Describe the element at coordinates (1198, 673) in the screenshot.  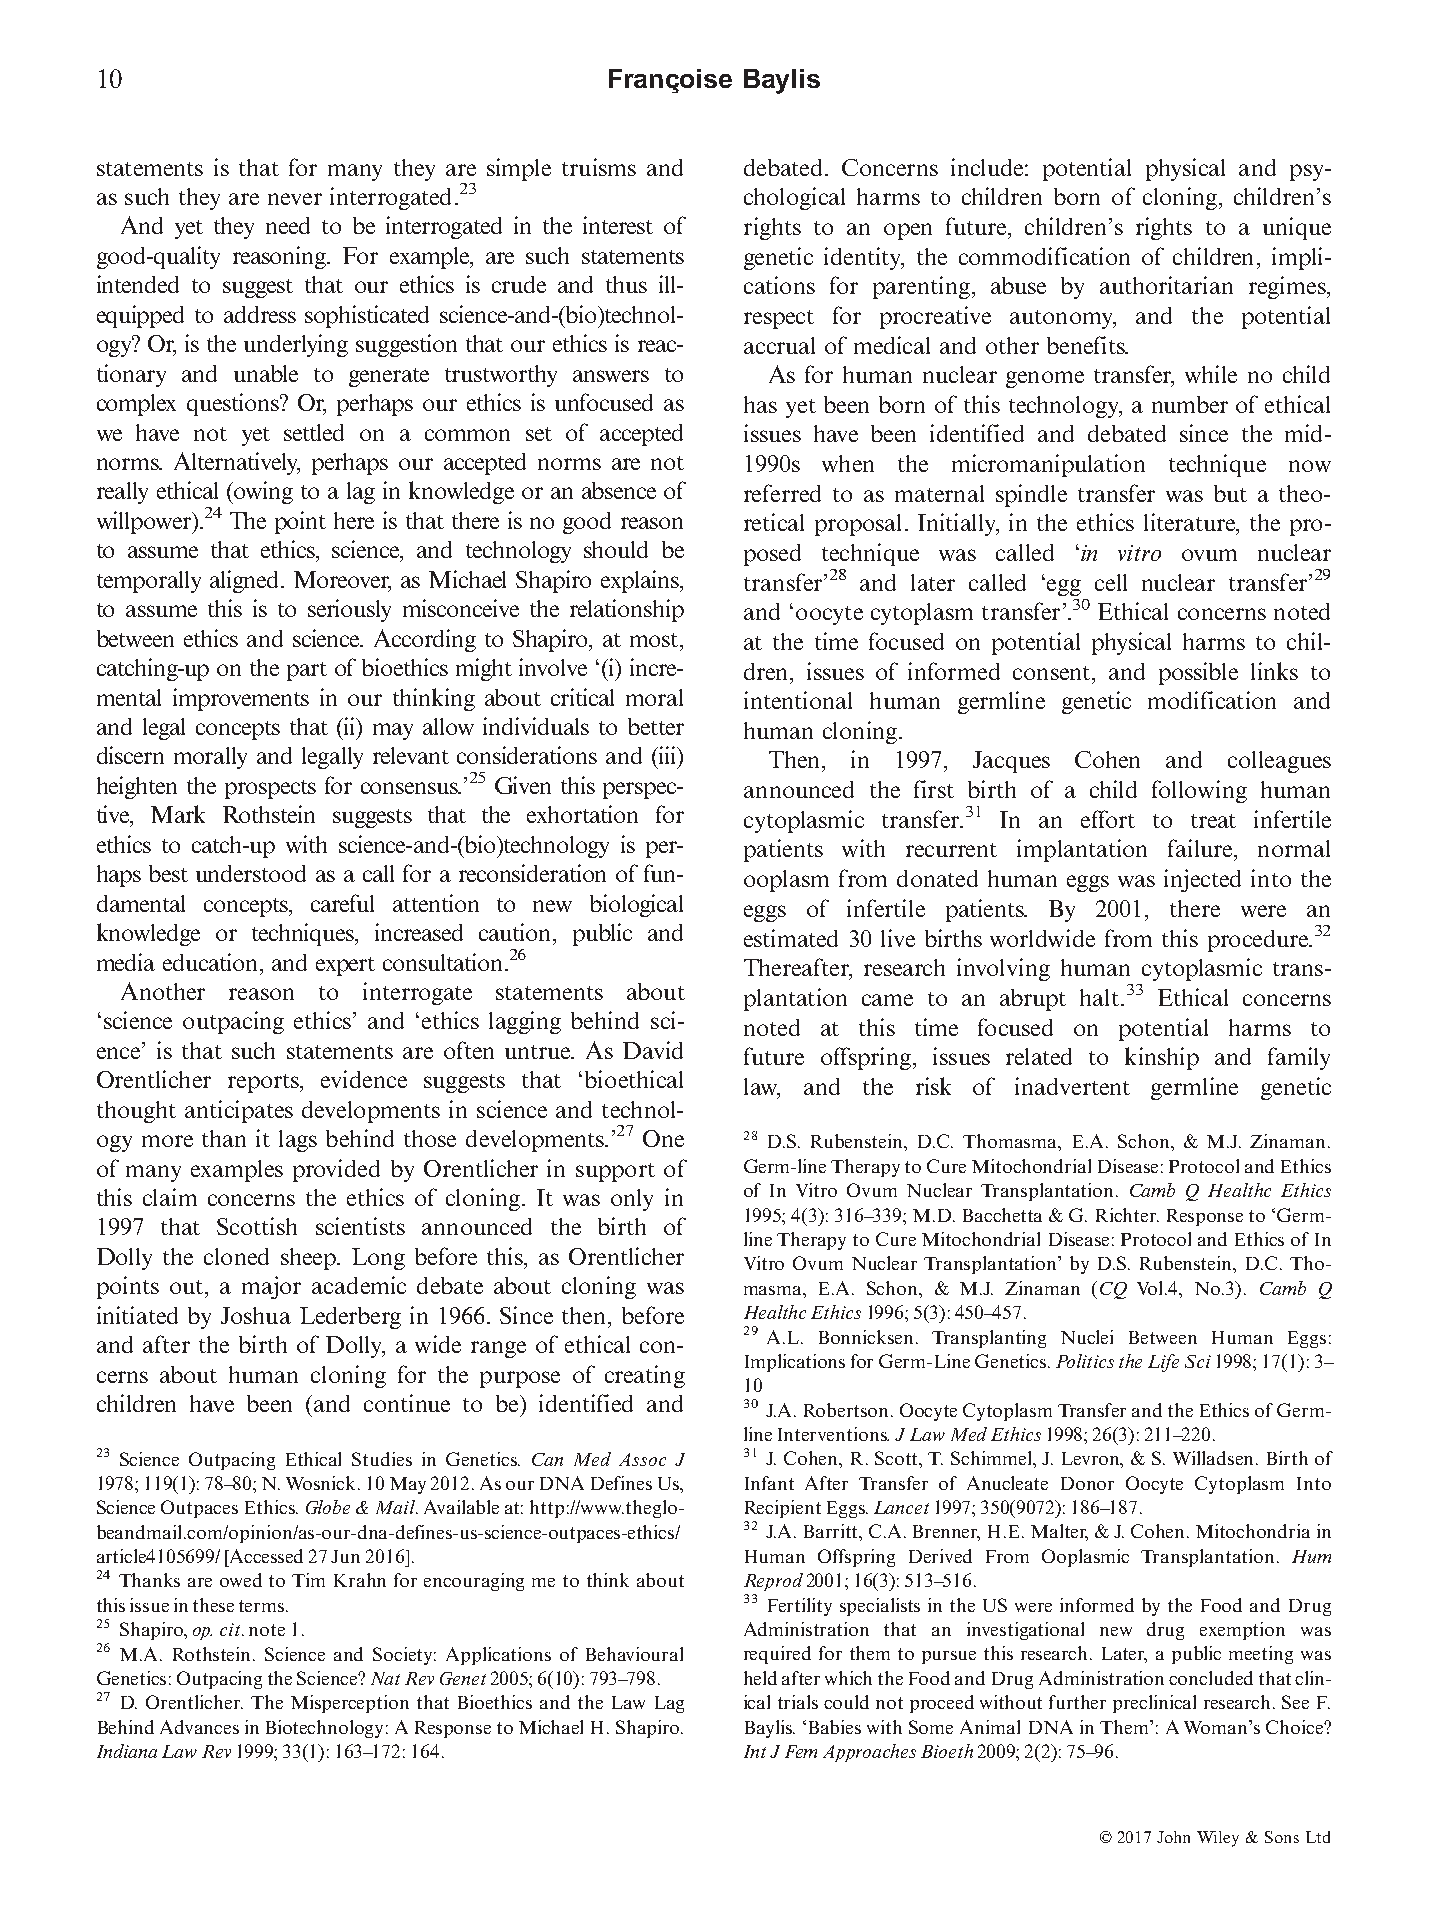
I see `possible` at that location.
